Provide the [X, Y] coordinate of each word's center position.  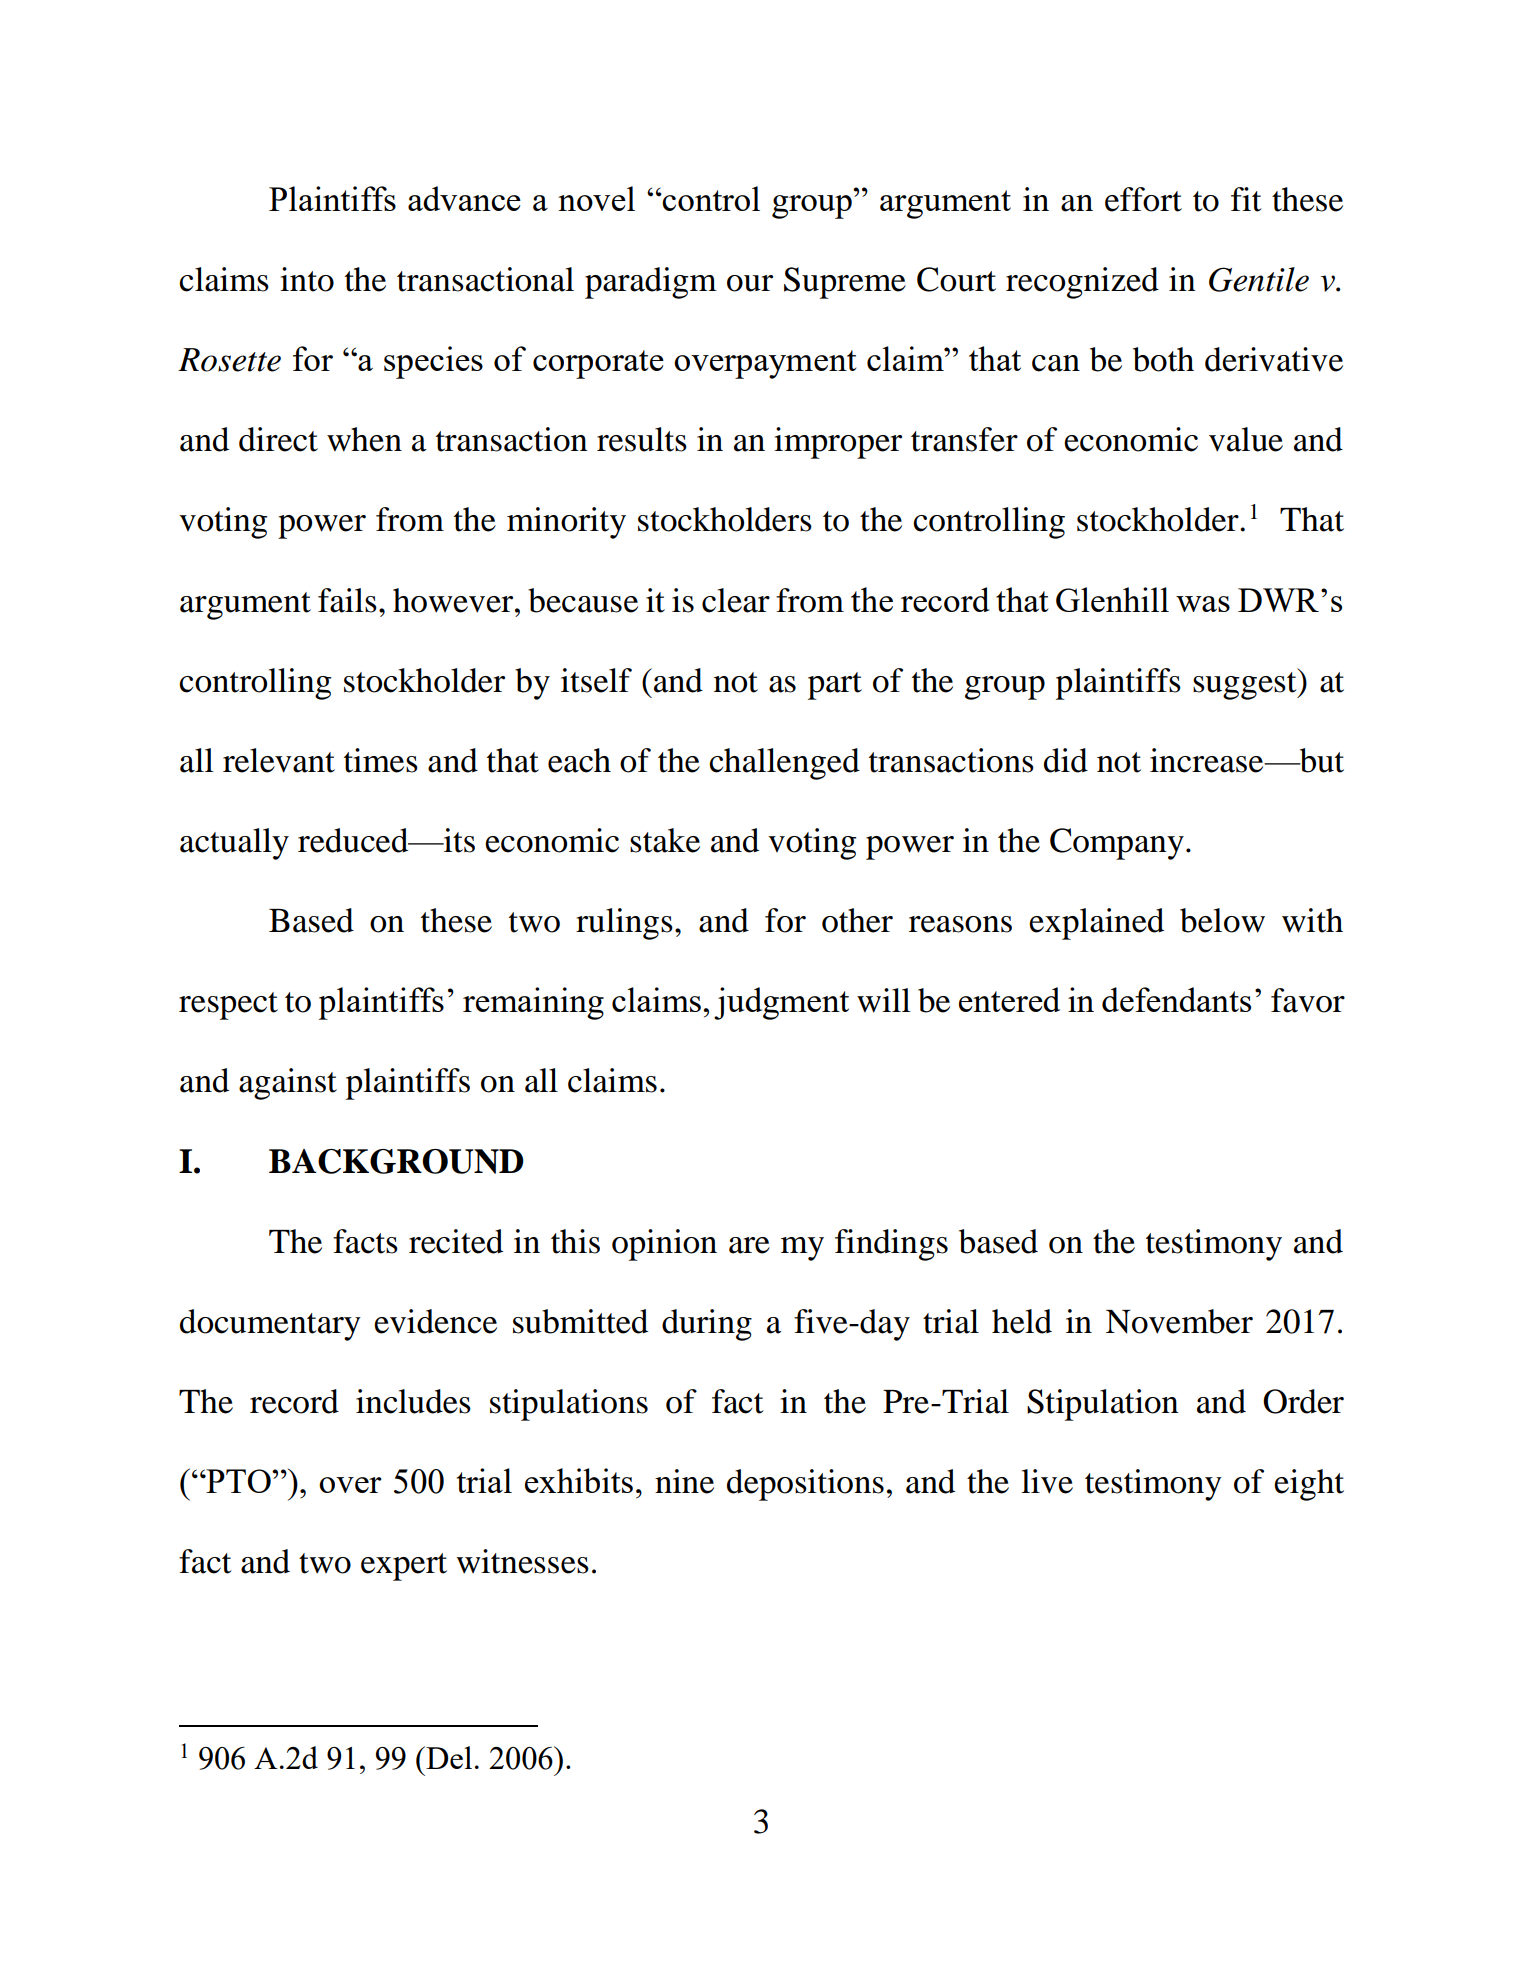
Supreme [845, 283]
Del [448, 1757]
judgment [781, 1003]
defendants [1176, 999]
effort [1143, 199]
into [307, 279]
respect [228, 1006]
